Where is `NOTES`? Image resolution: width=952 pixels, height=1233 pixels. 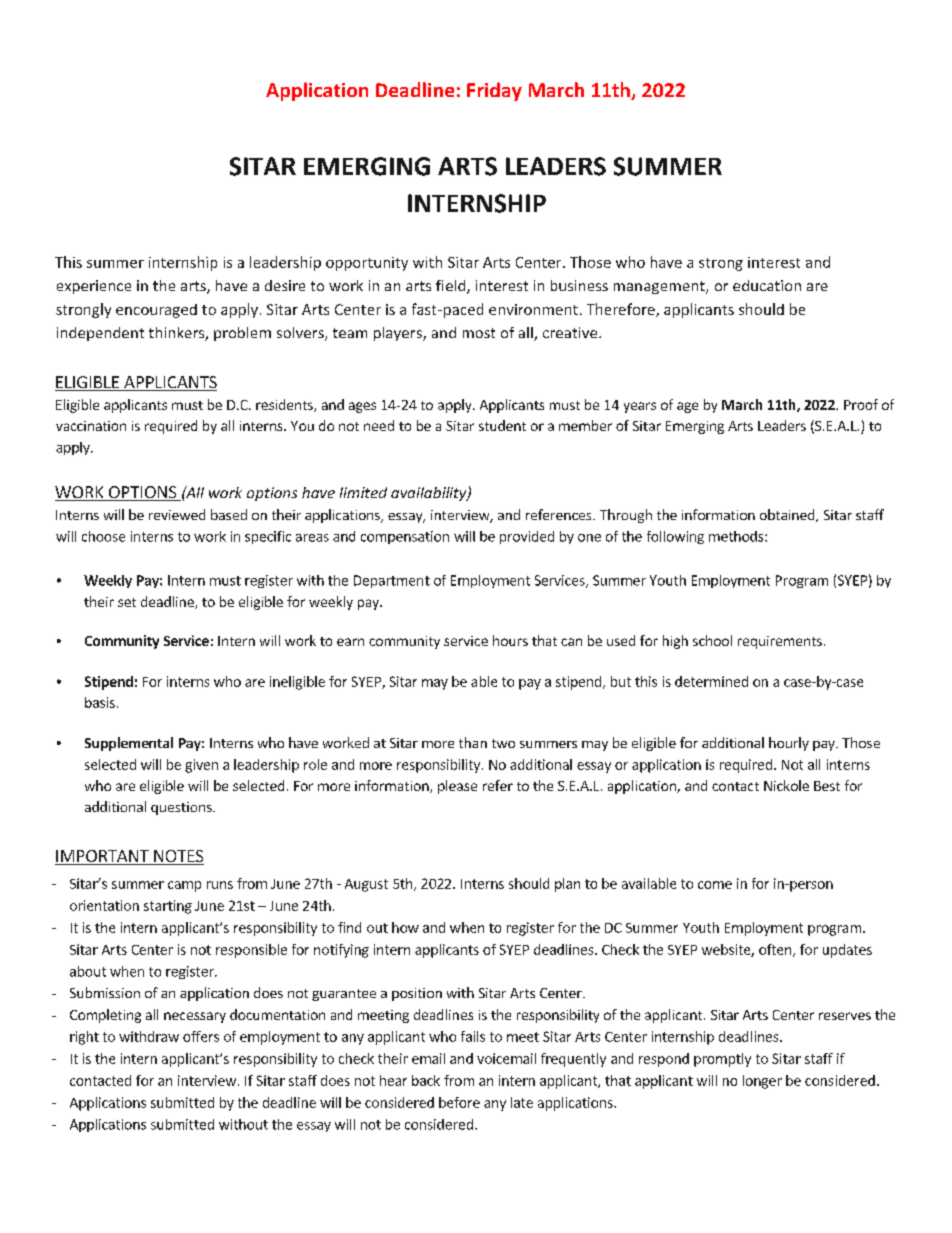 NOTES is located at coordinates (178, 857).
